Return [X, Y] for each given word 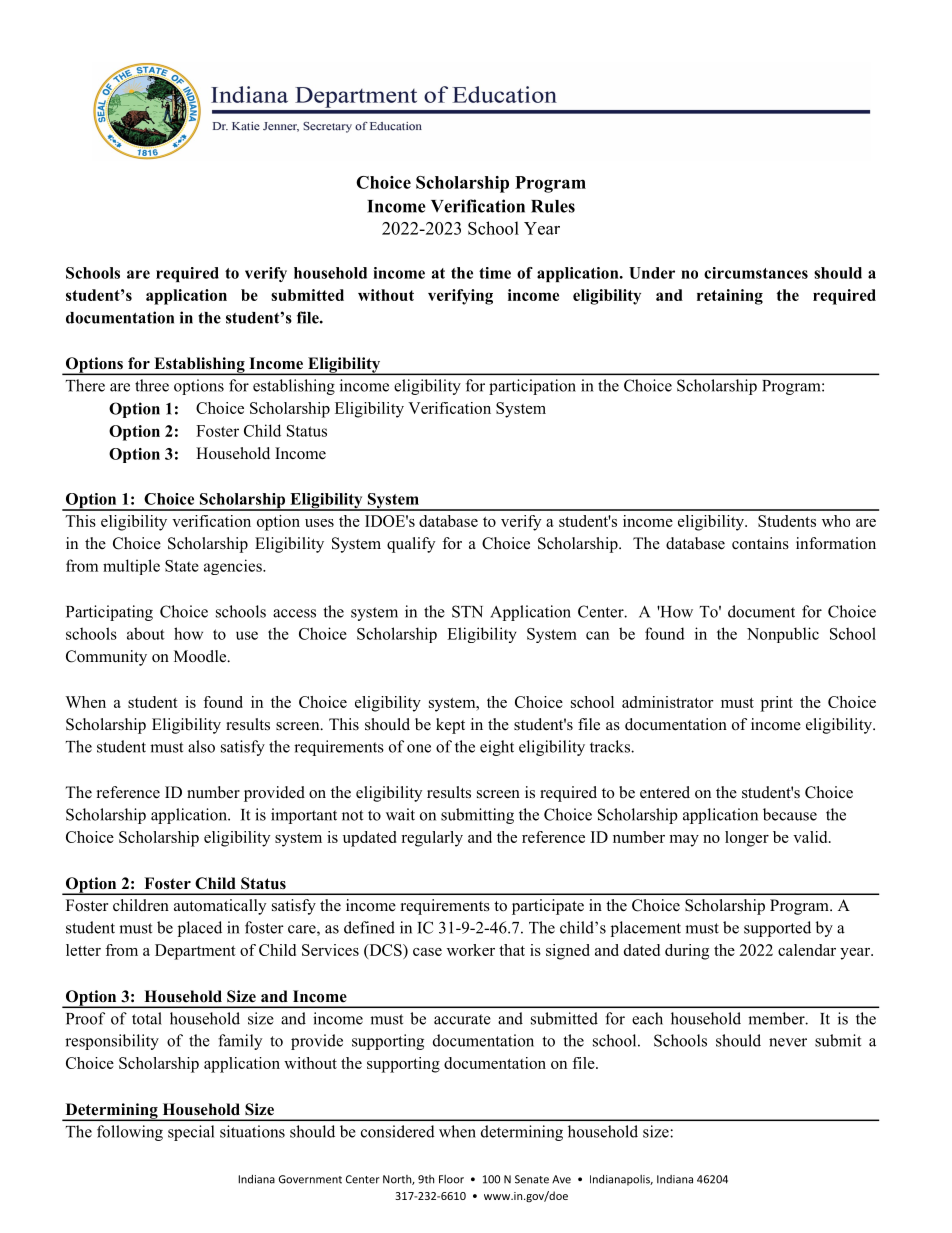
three [152, 385]
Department [195, 952]
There [85, 385]
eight [497, 748]
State [182, 566]
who [836, 521]
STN [467, 611]
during [687, 952]
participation [532, 387]
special [191, 1133]
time [495, 273]
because [790, 814]
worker [471, 950]
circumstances [756, 273]
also [201, 746]
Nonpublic [783, 635]
